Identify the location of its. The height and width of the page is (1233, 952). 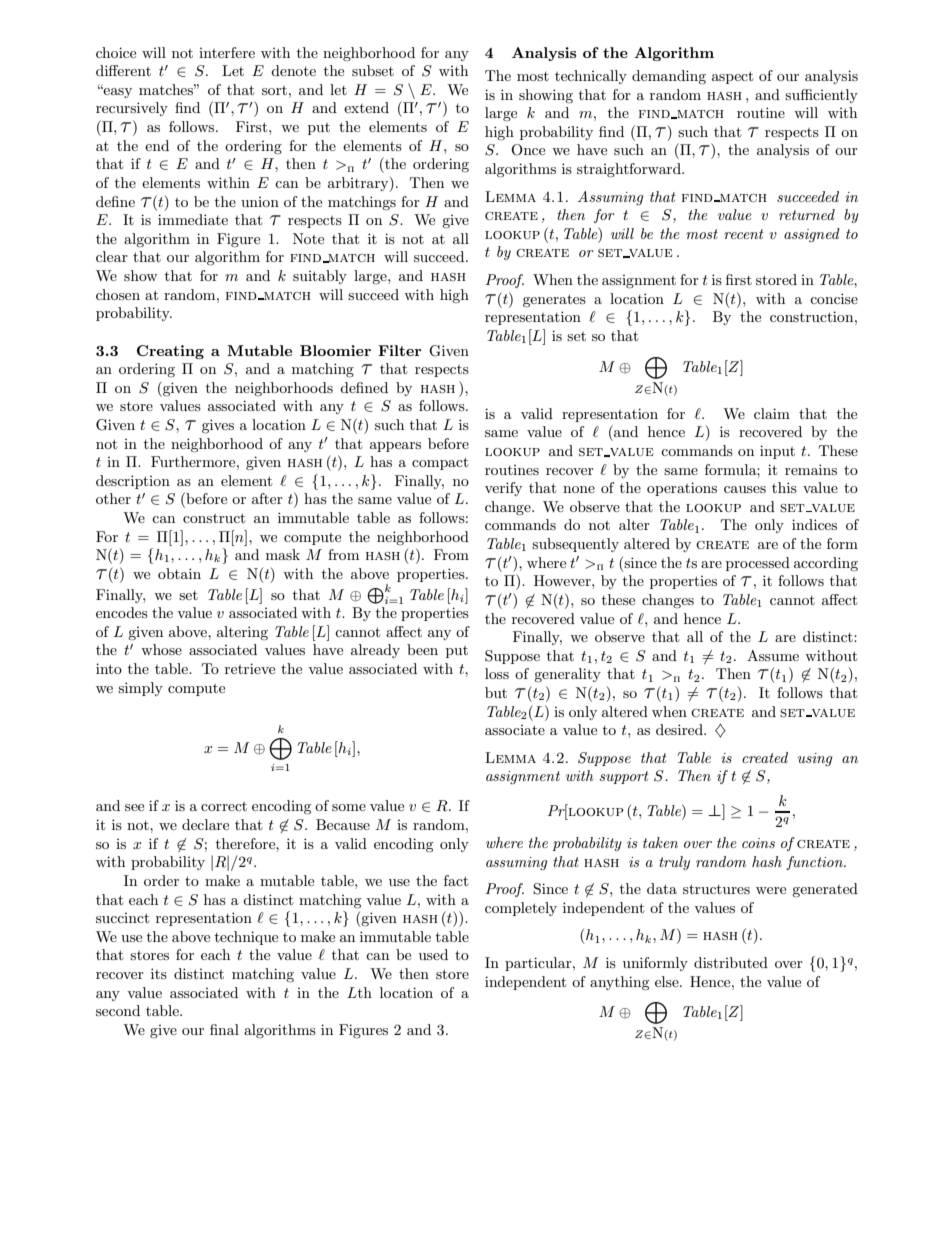
(159, 973).
